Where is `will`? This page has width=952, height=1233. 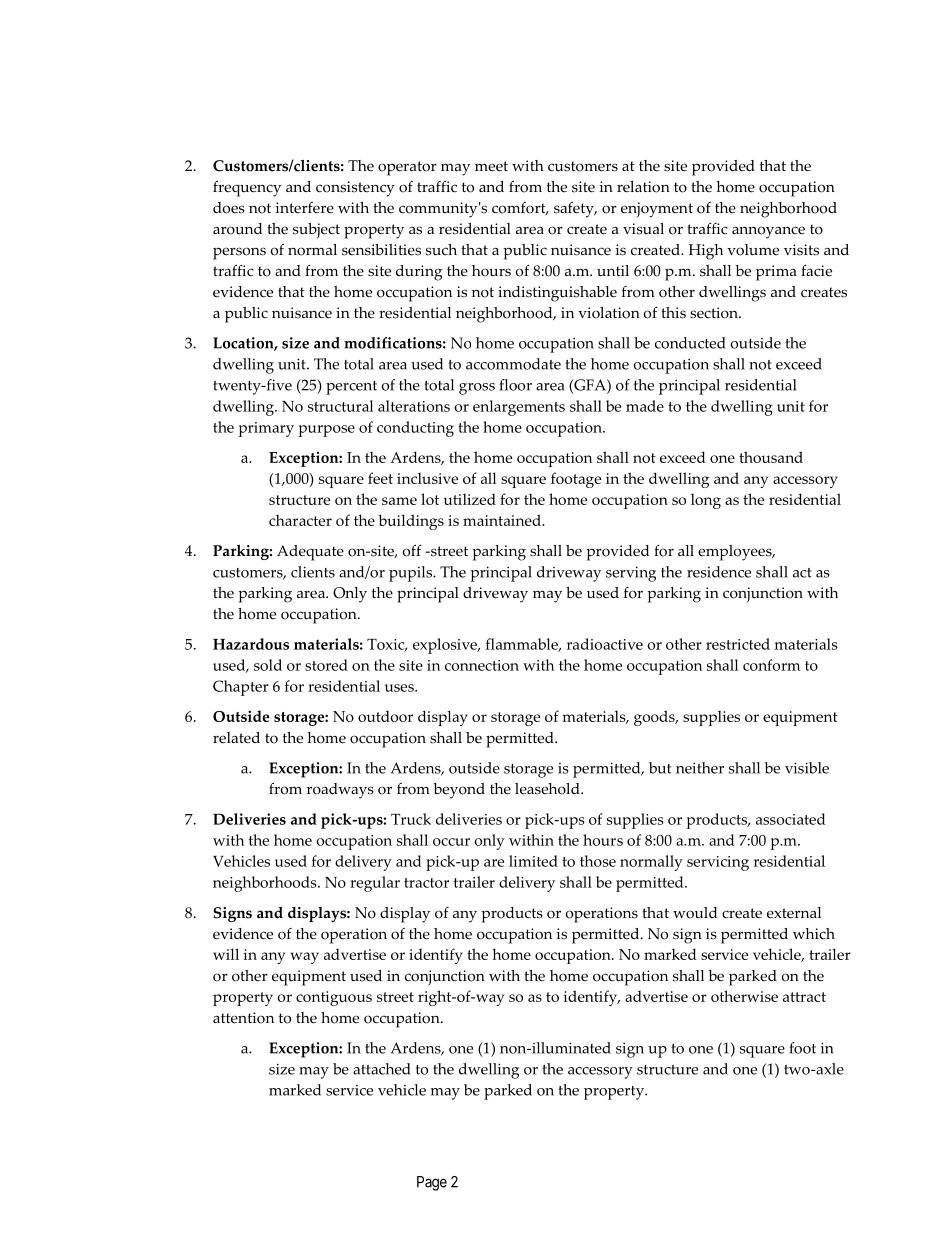 will is located at coordinates (226, 954).
